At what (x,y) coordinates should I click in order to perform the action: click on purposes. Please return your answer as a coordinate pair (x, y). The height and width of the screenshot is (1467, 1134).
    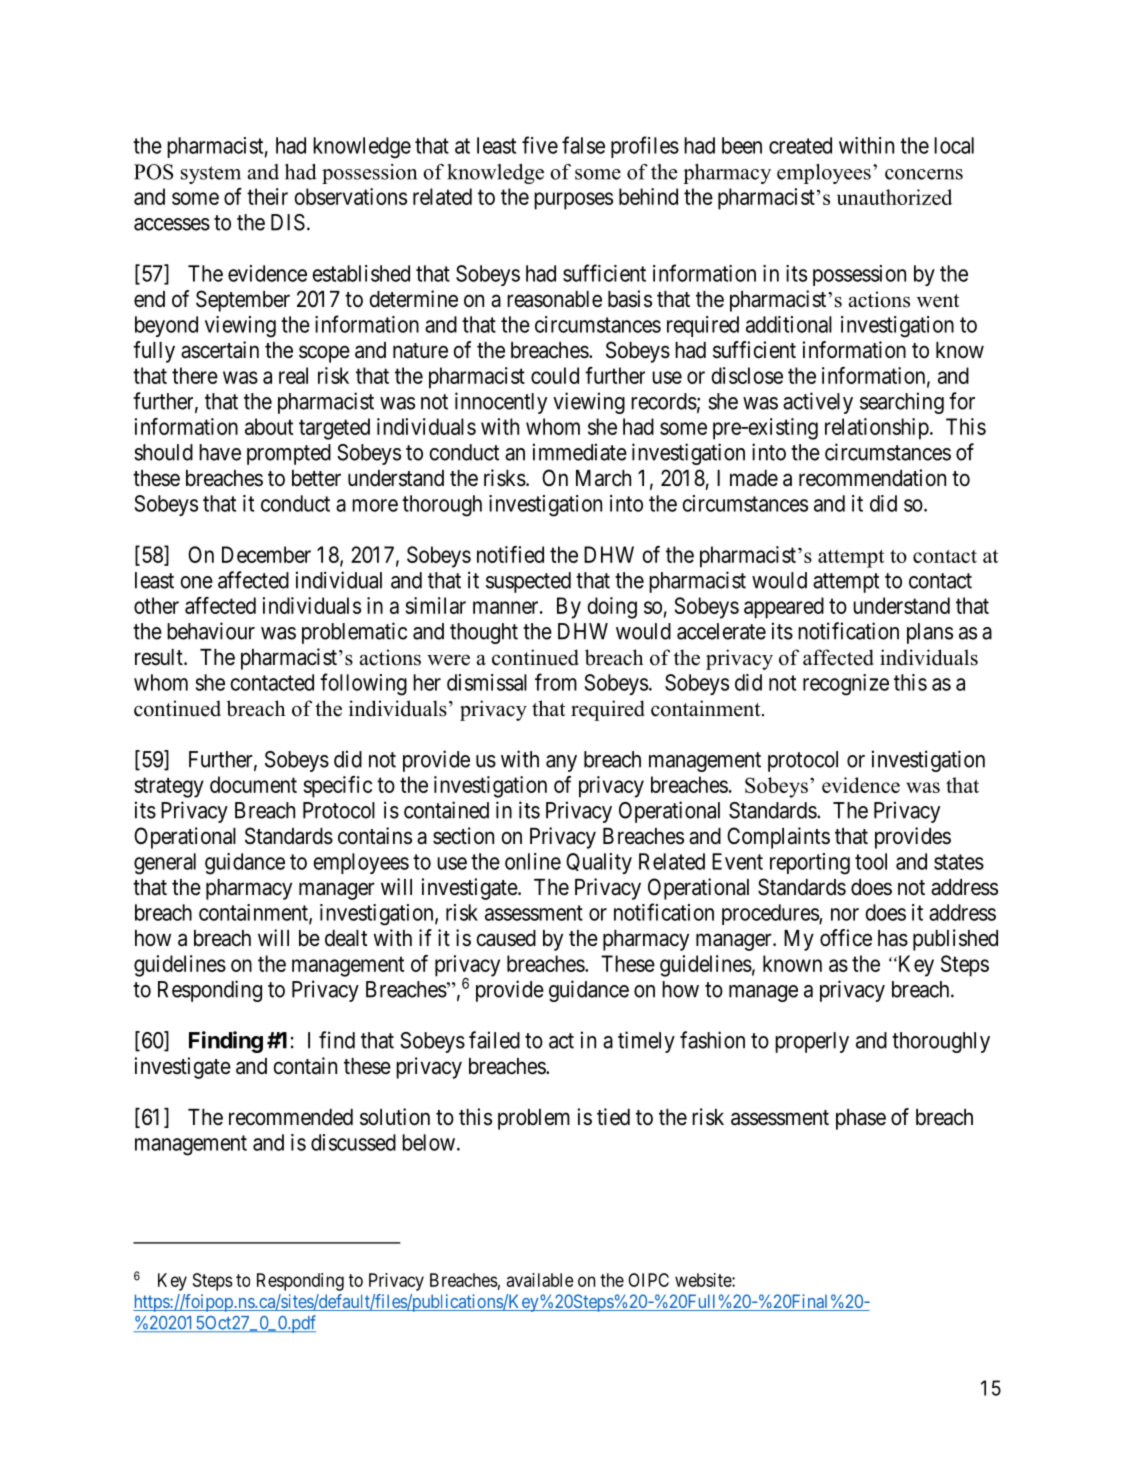
    Looking at the image, I should click on (573, 201).
